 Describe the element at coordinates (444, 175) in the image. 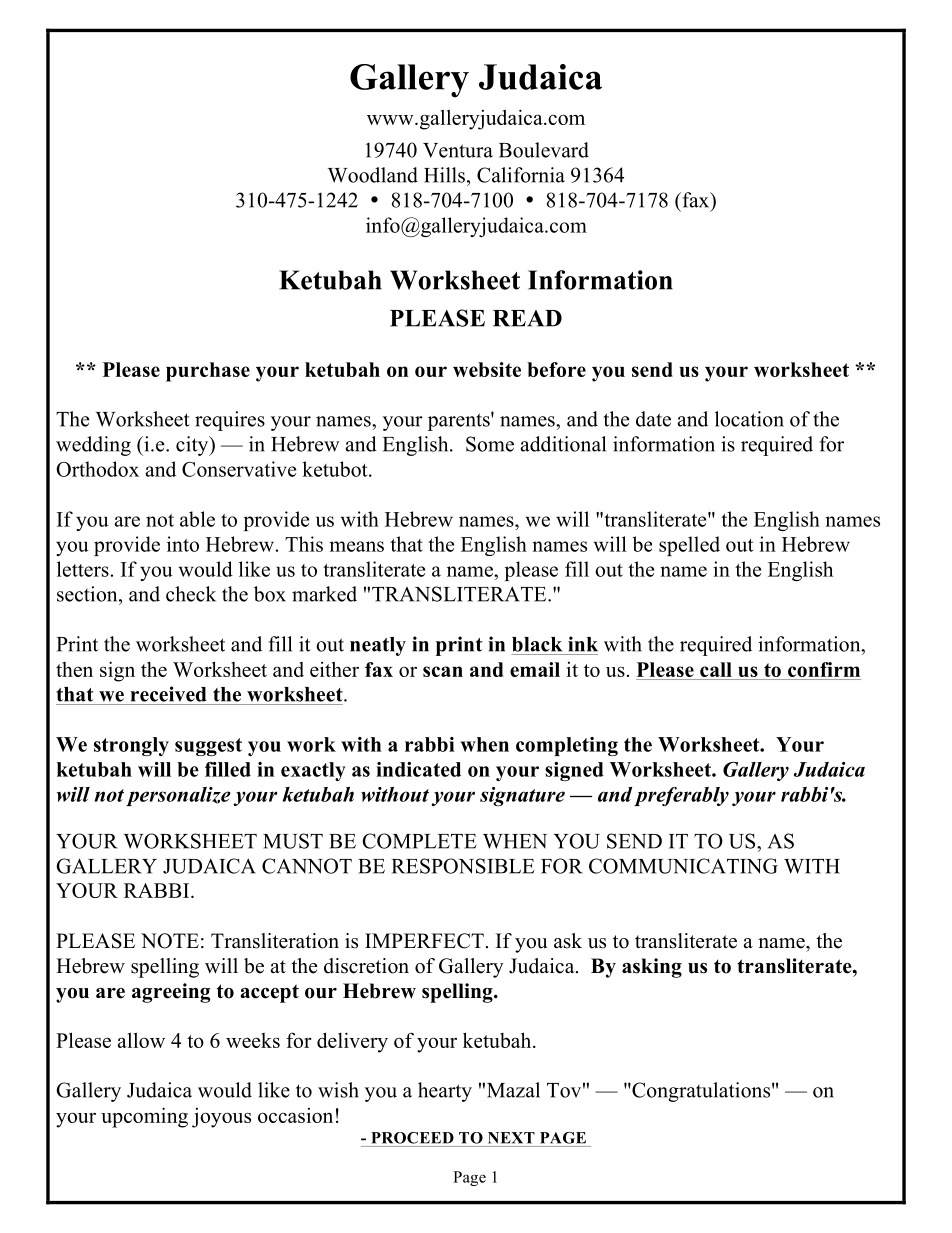

I see `Hills` at that location.
